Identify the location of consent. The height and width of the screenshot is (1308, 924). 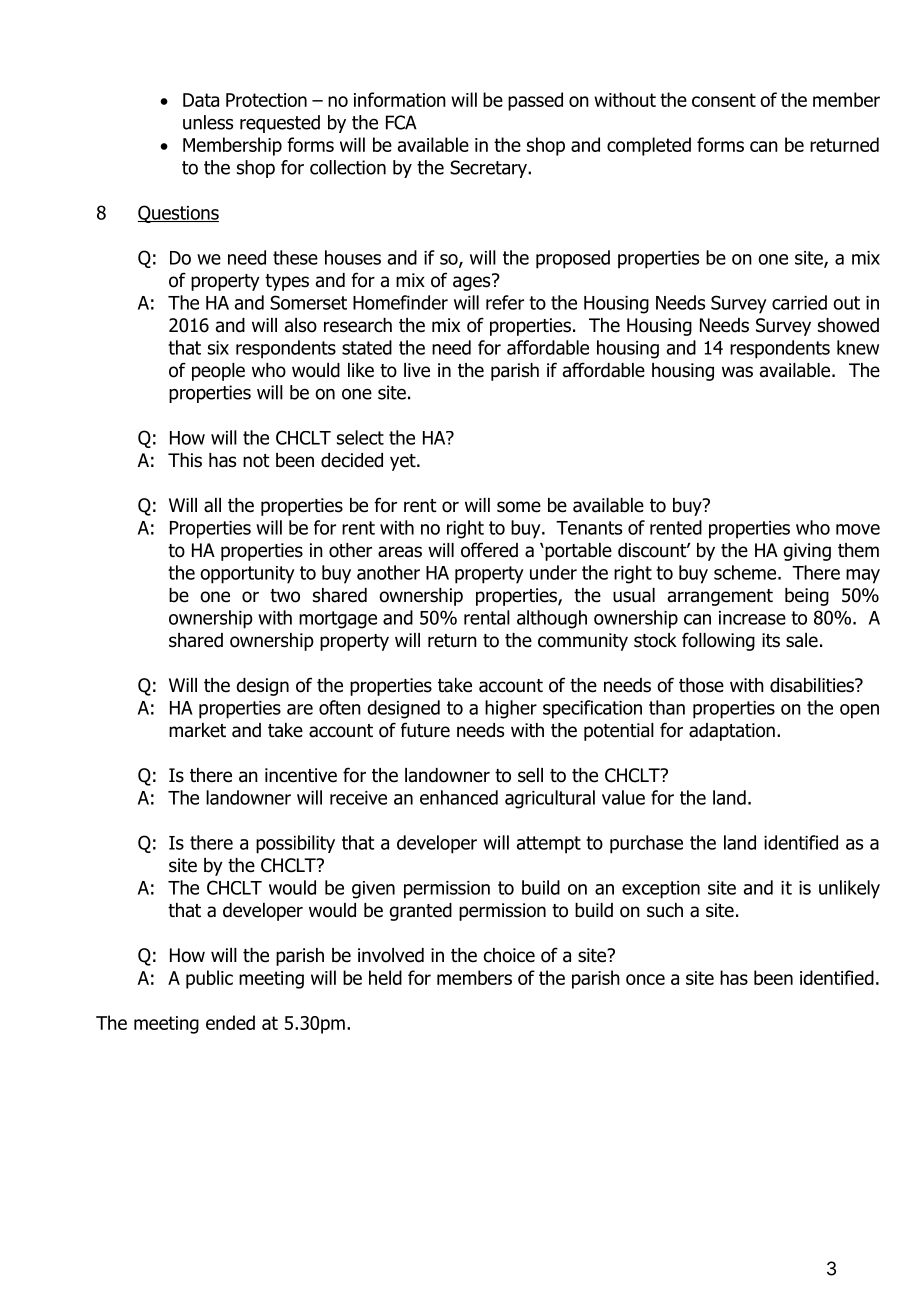
(724, 100).
